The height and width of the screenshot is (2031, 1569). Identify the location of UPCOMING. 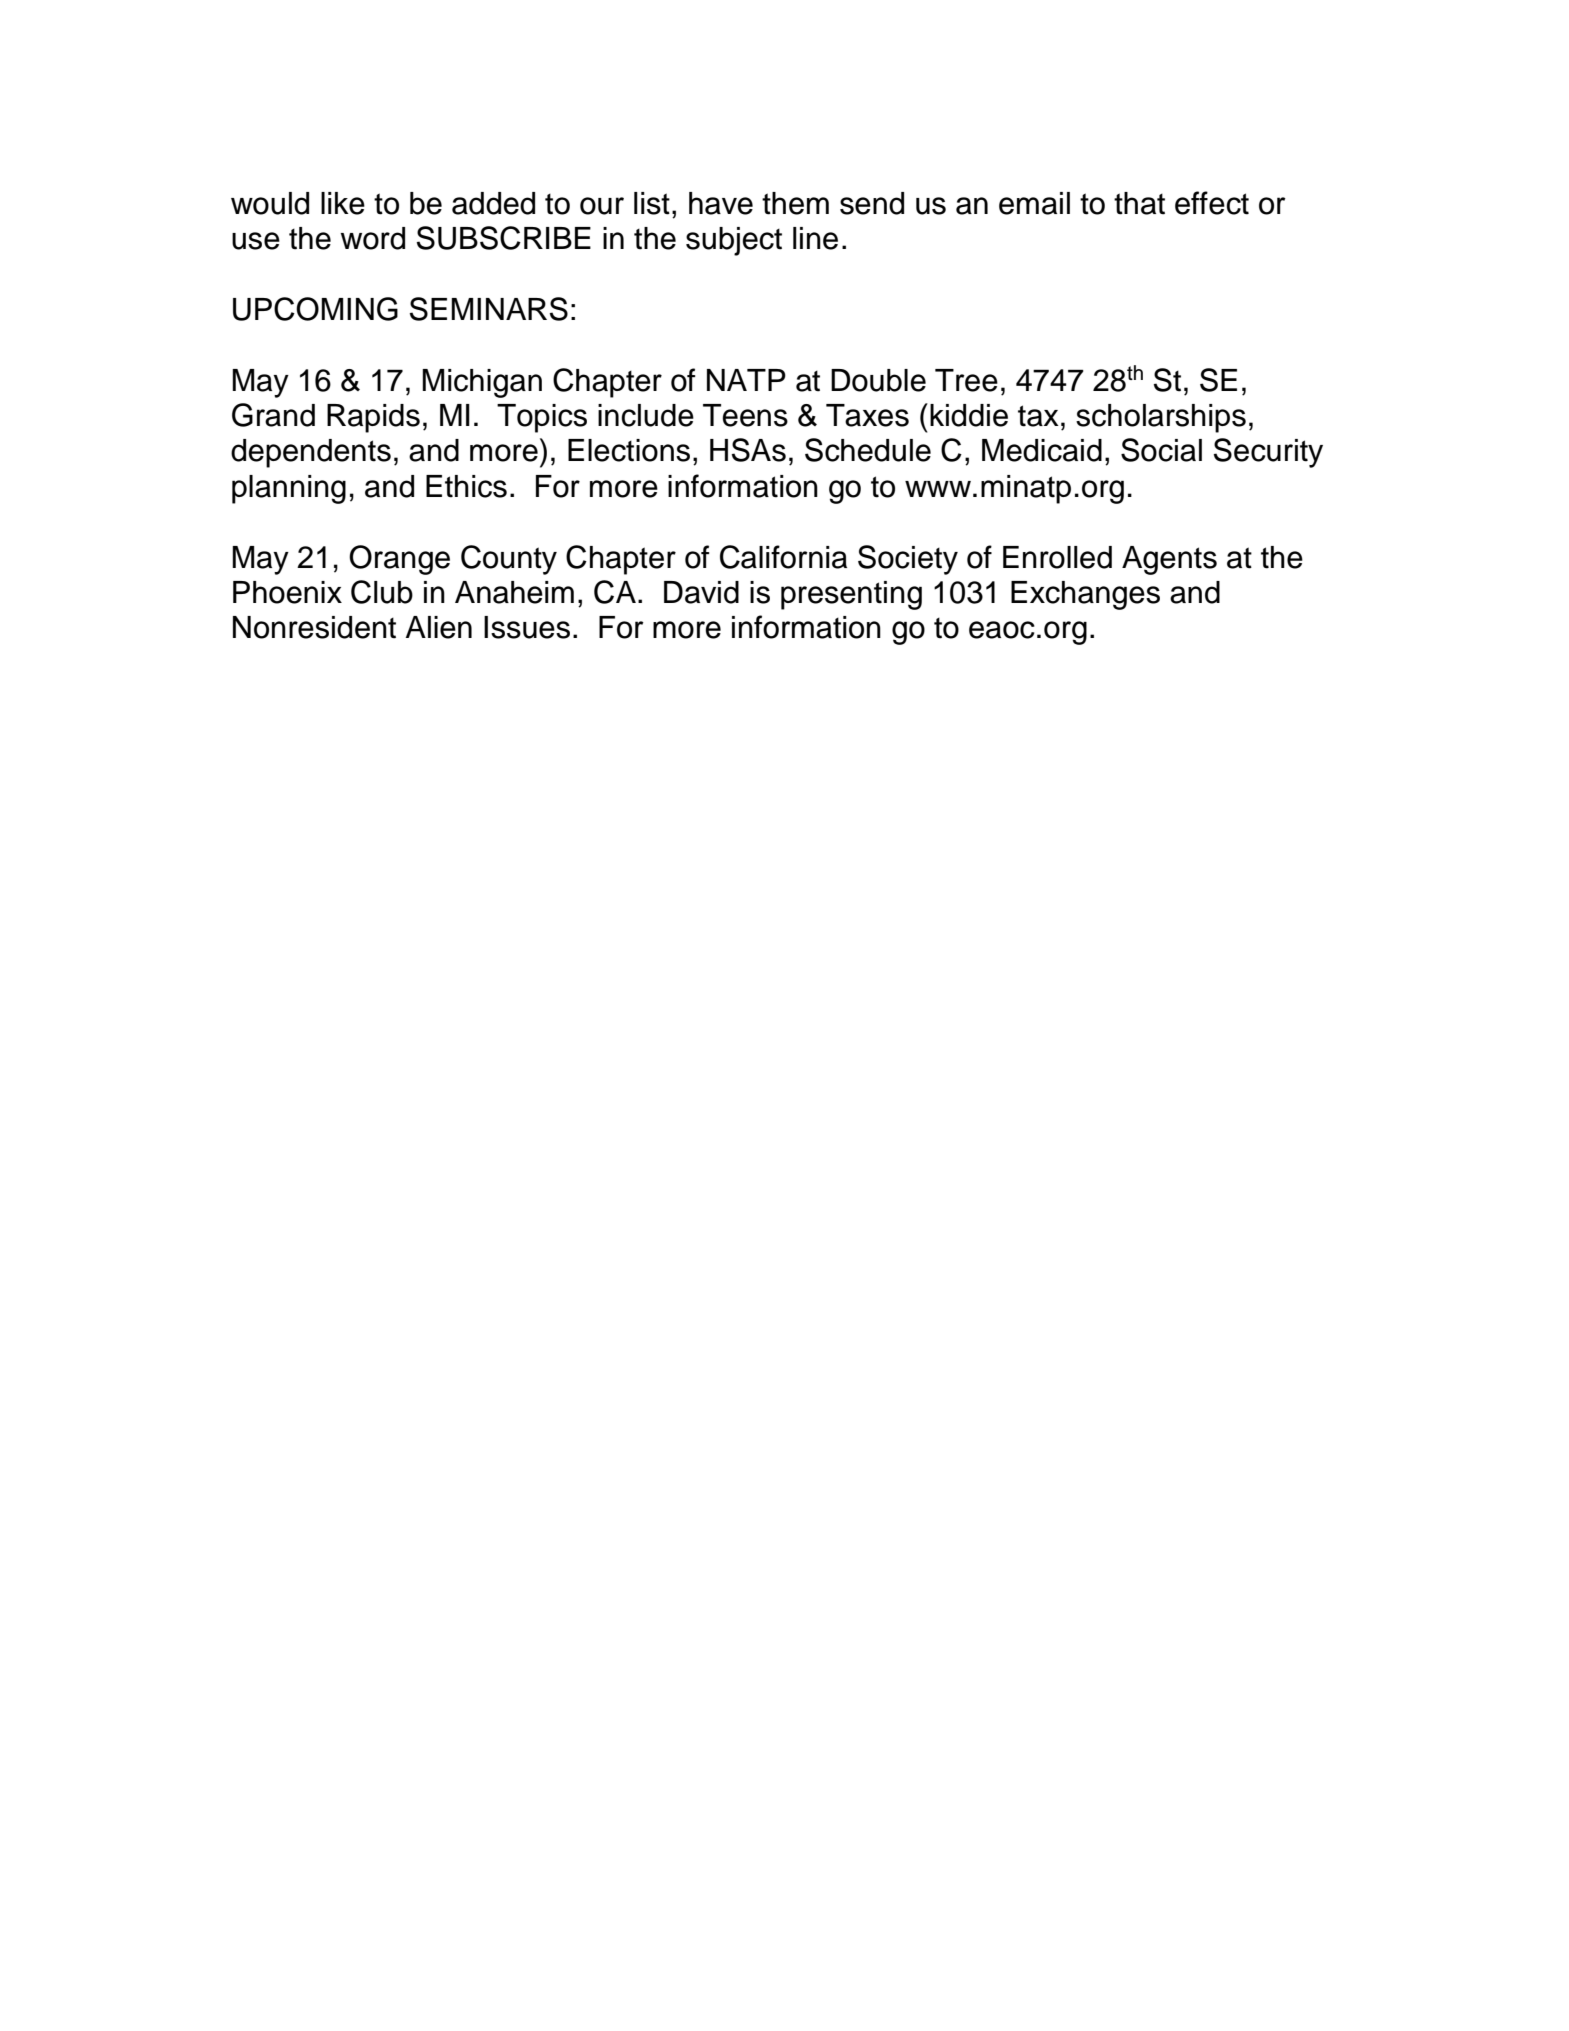
(315, 309).
